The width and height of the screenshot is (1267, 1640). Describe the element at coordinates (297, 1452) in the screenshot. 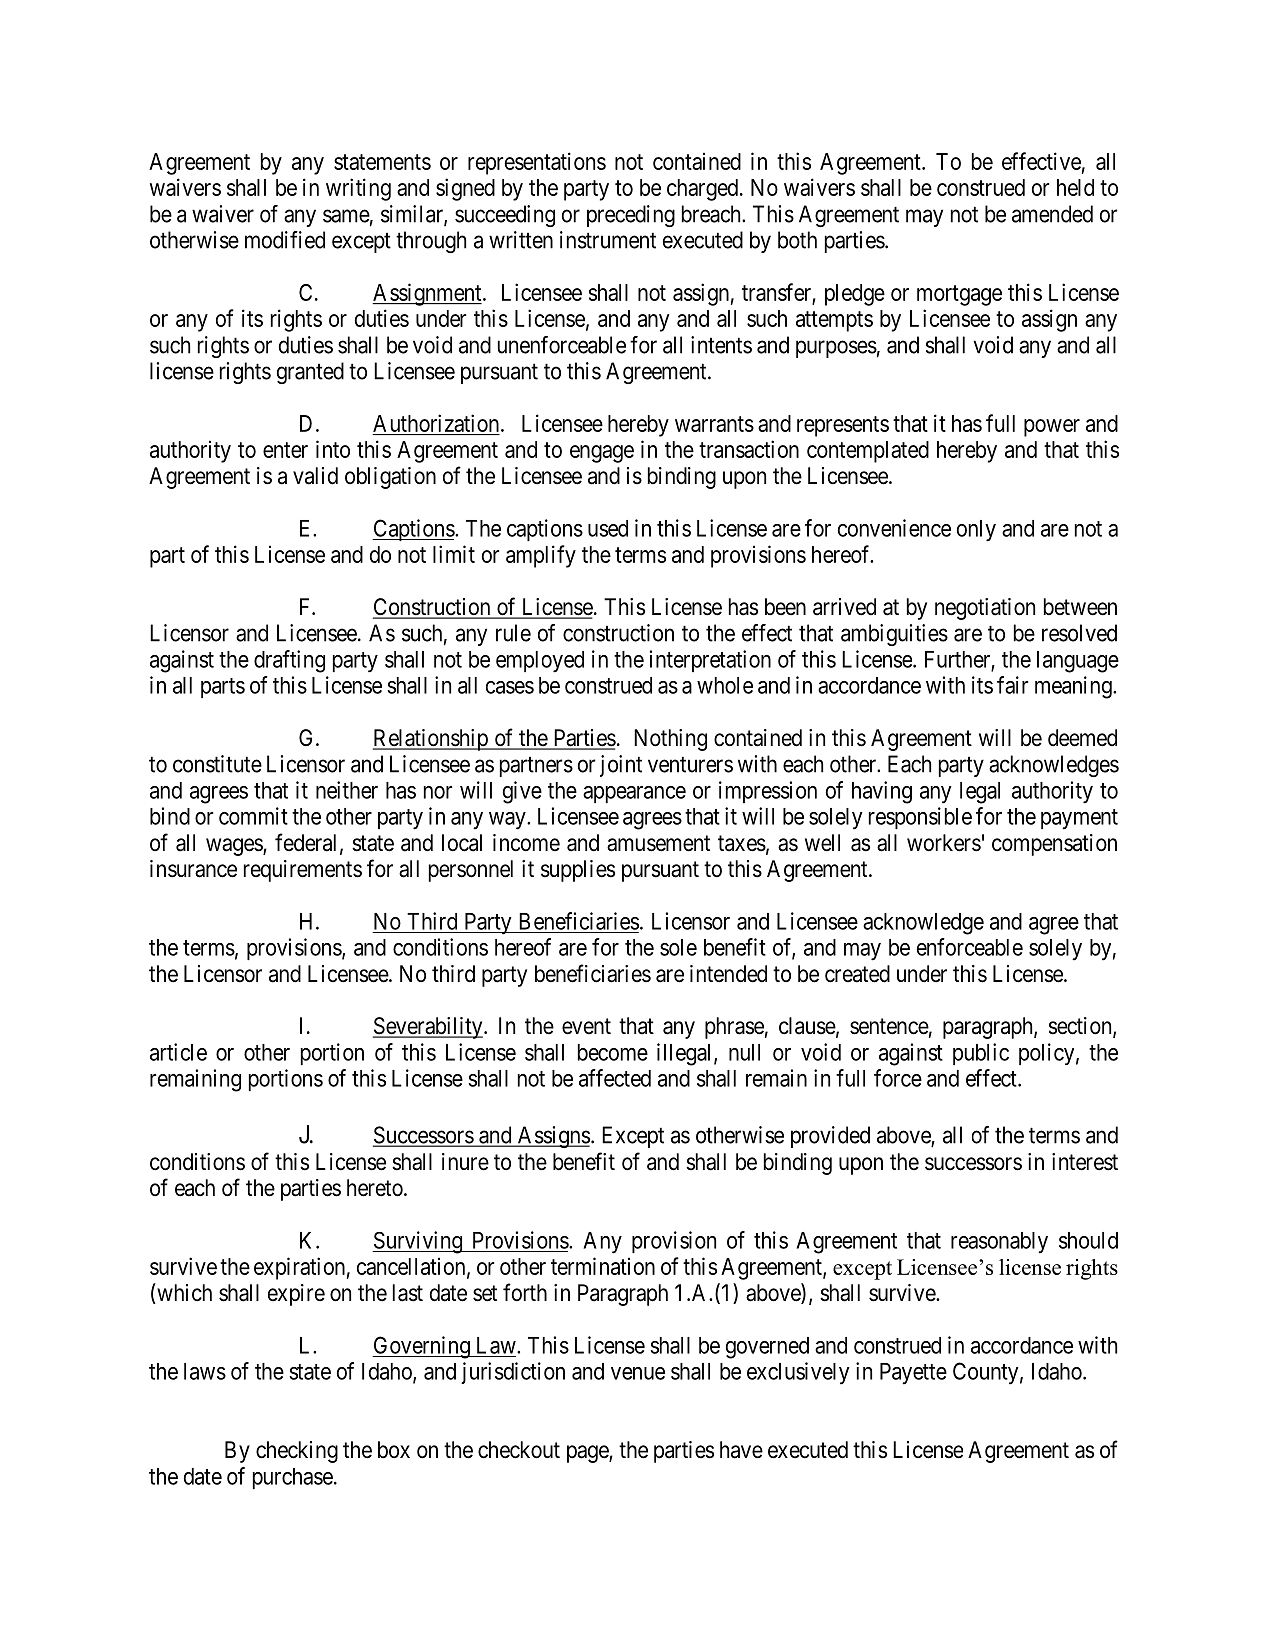

I see `checking` at that location.
